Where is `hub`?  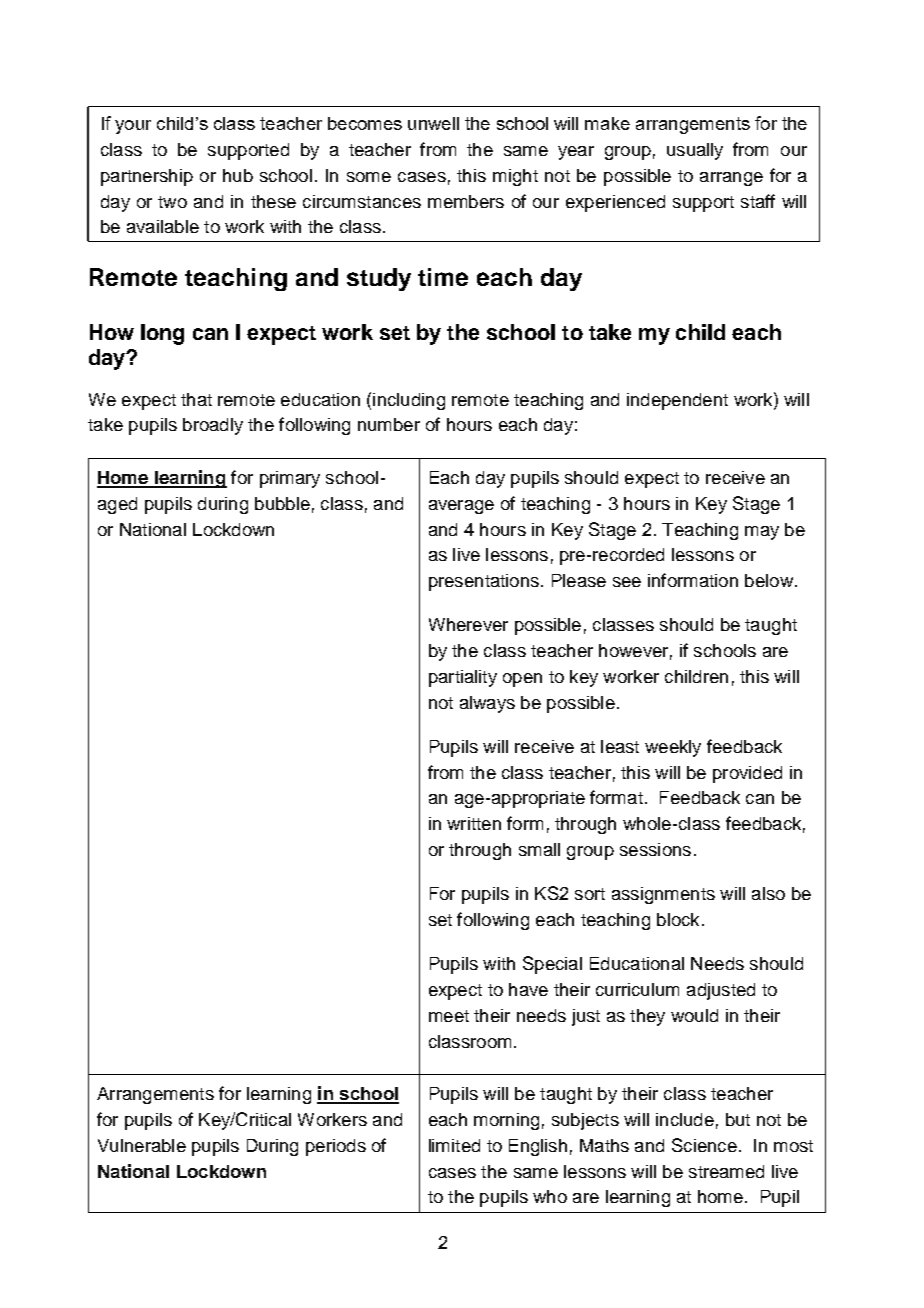 hub is located at coordinates (238, 175).
